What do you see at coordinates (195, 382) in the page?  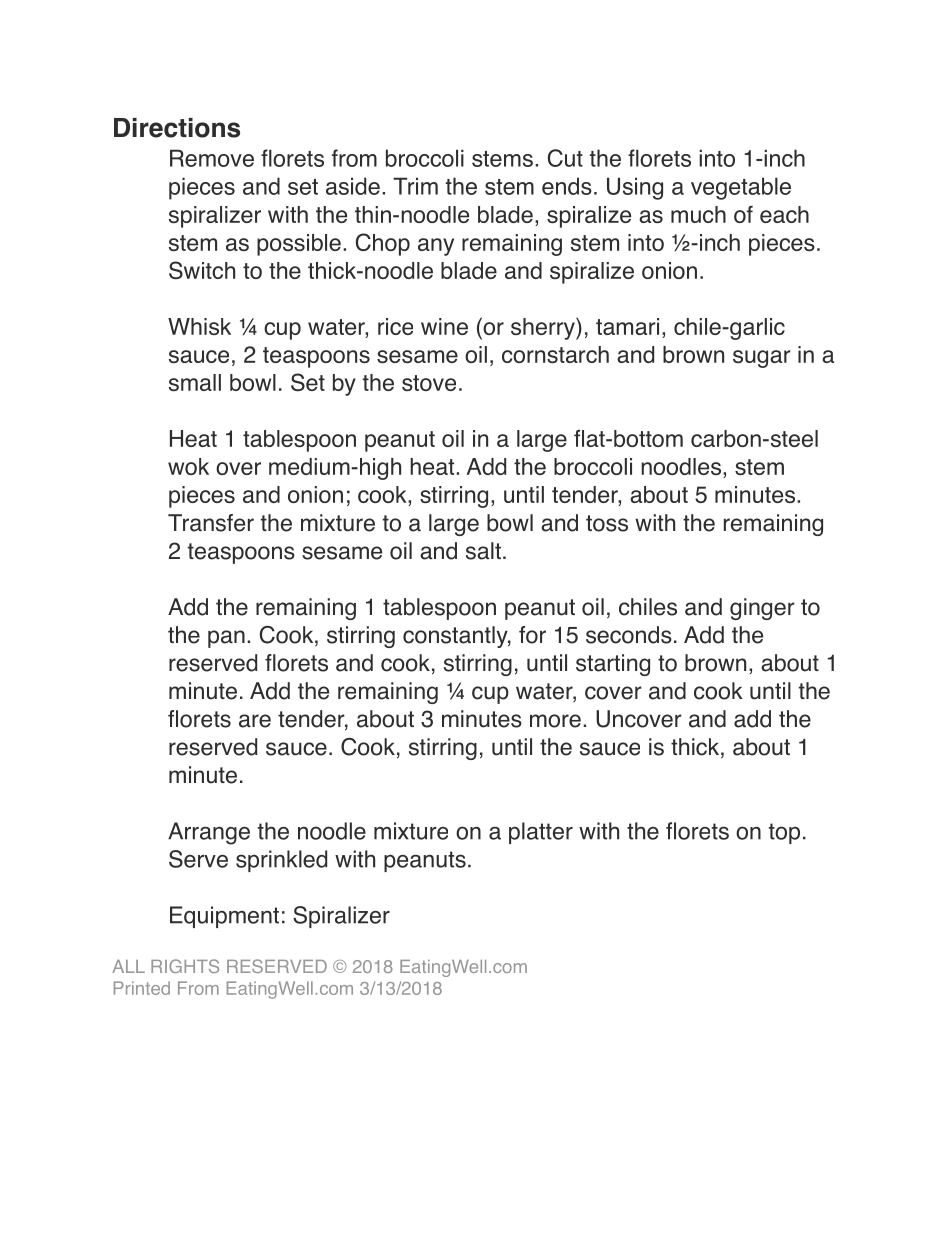 I see `small` at bounding box center [195, 382].
